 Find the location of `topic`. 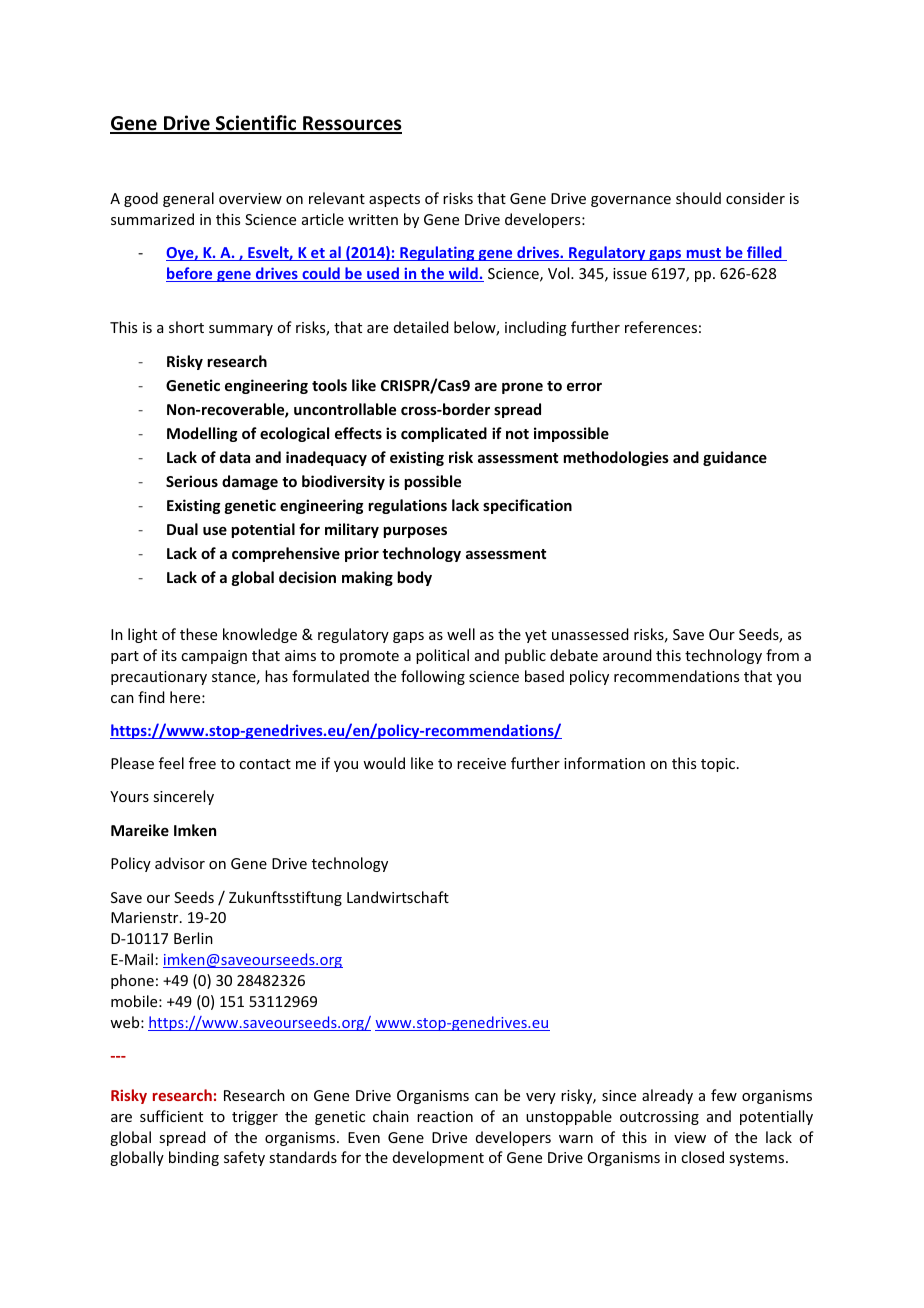

topic is located at coordinates (718, 765).
